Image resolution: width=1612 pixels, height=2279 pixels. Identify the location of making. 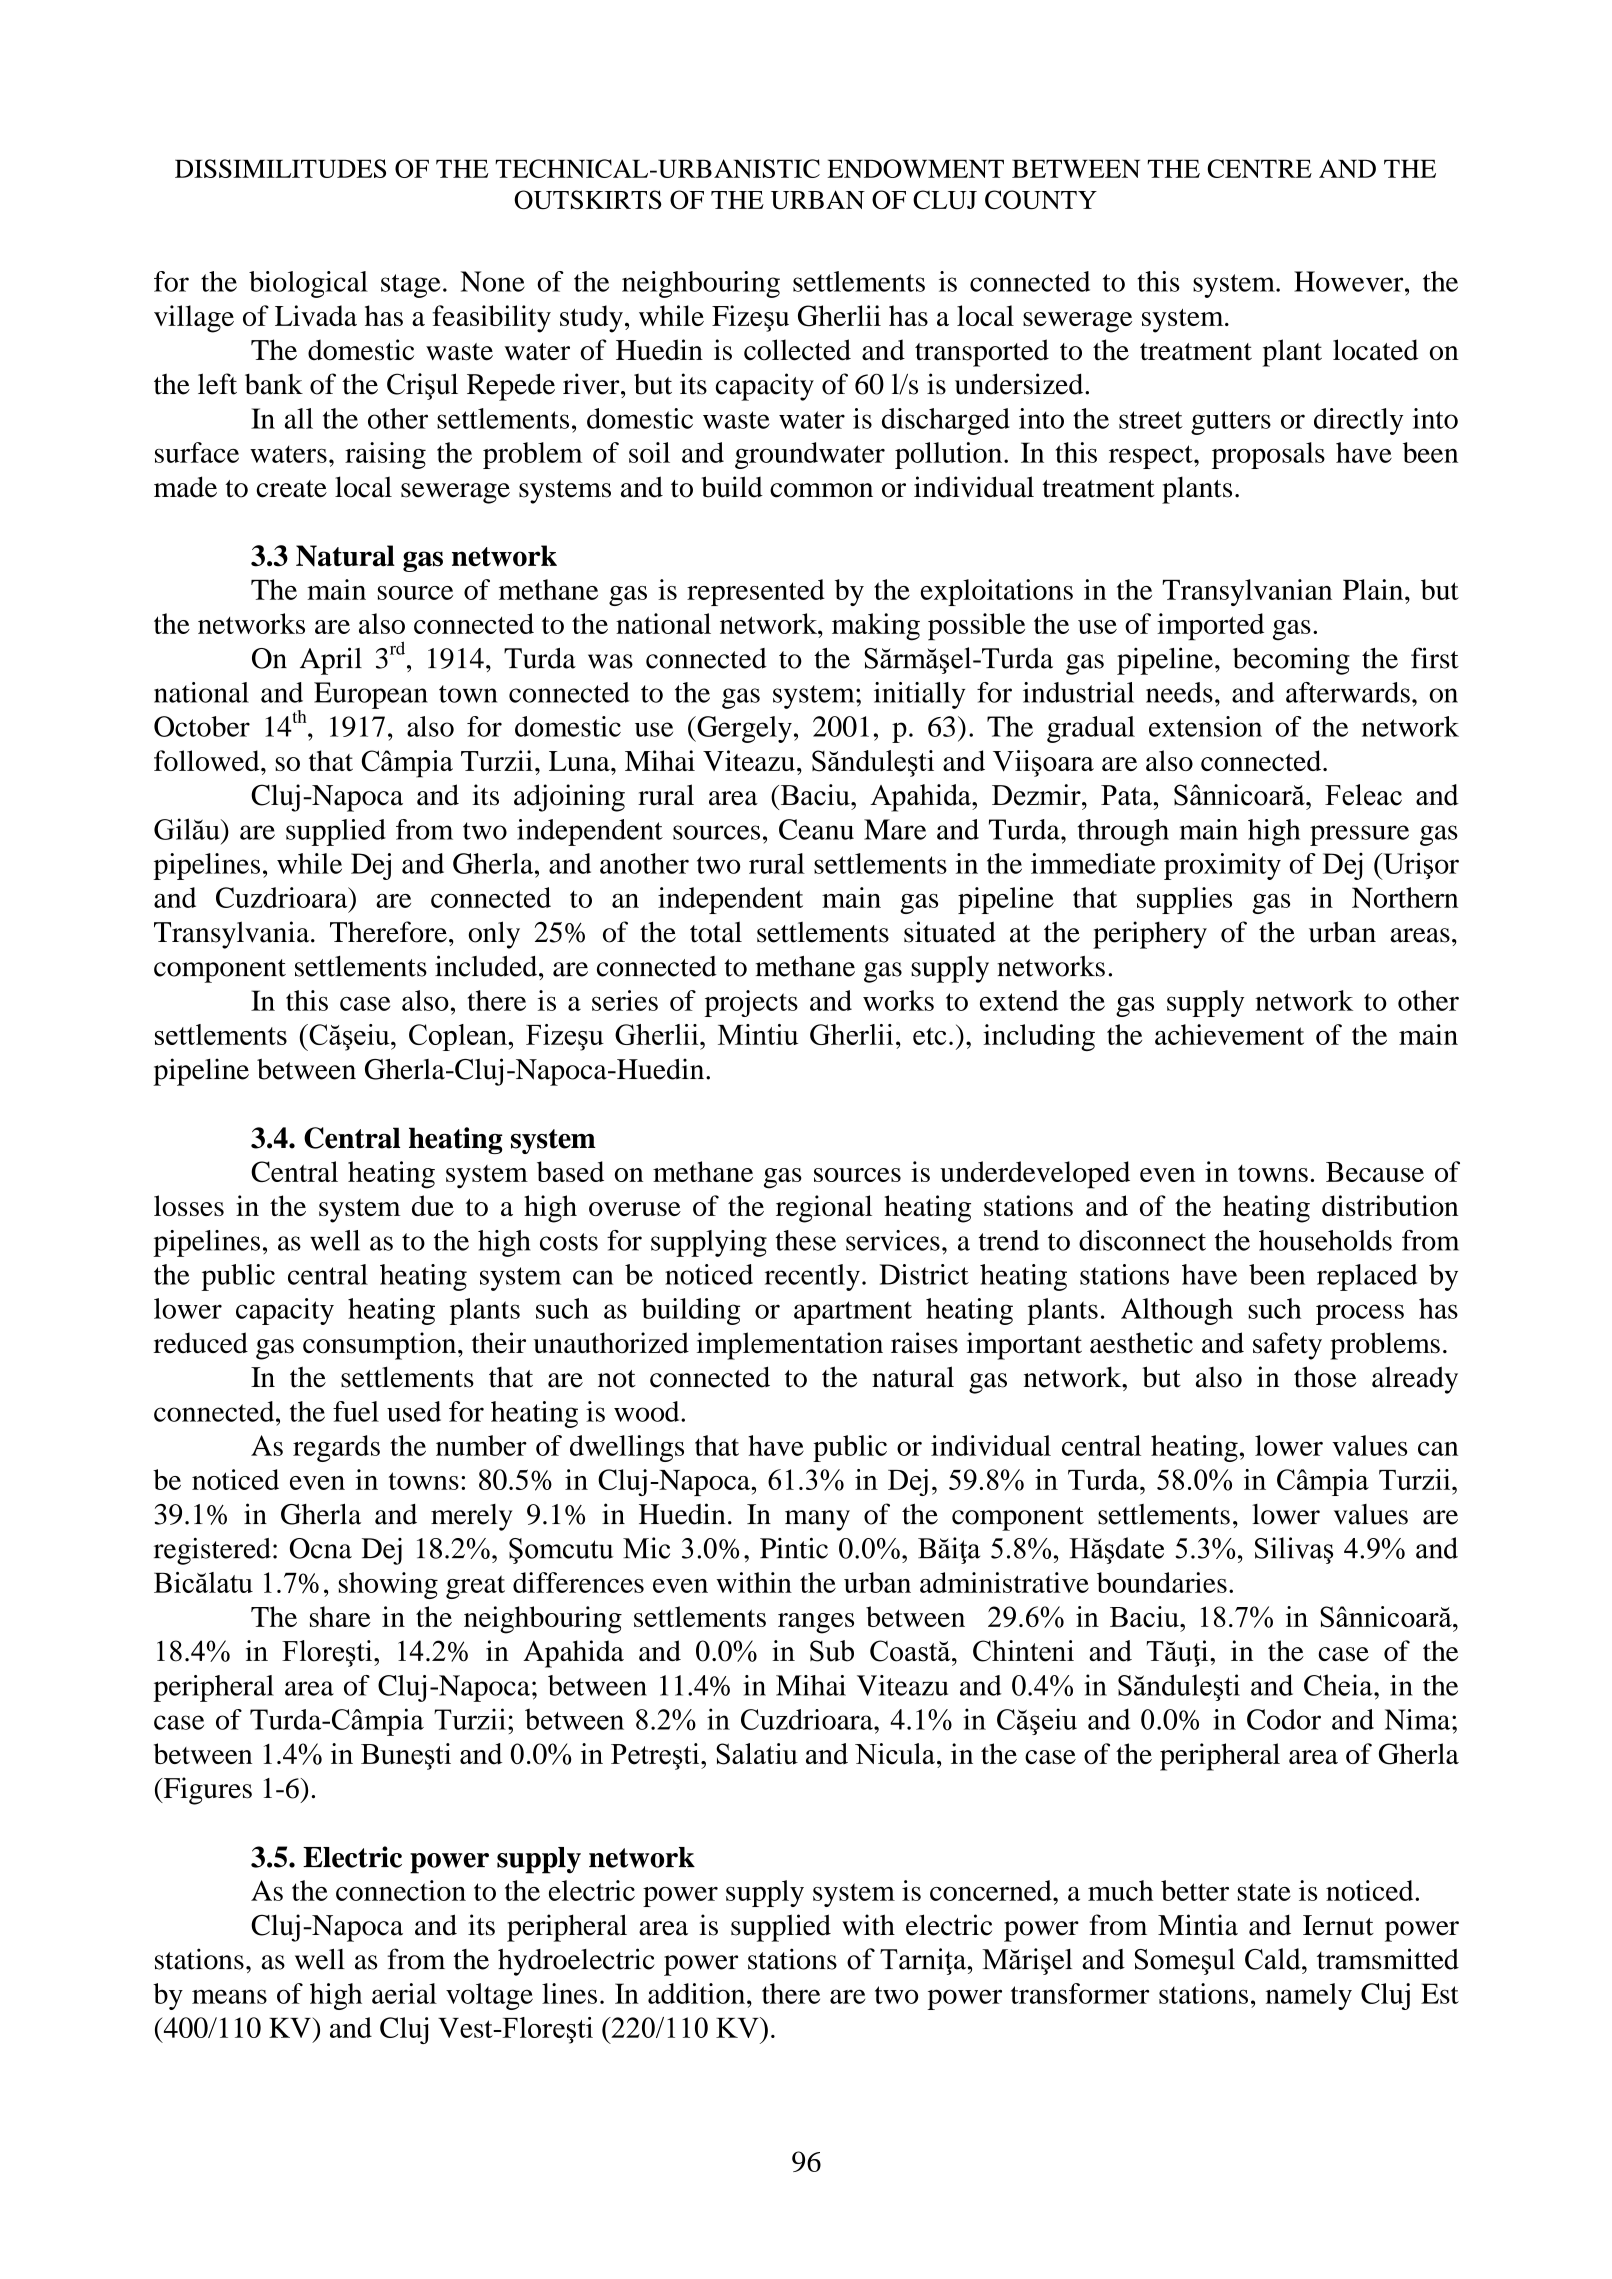
(876, 627).
